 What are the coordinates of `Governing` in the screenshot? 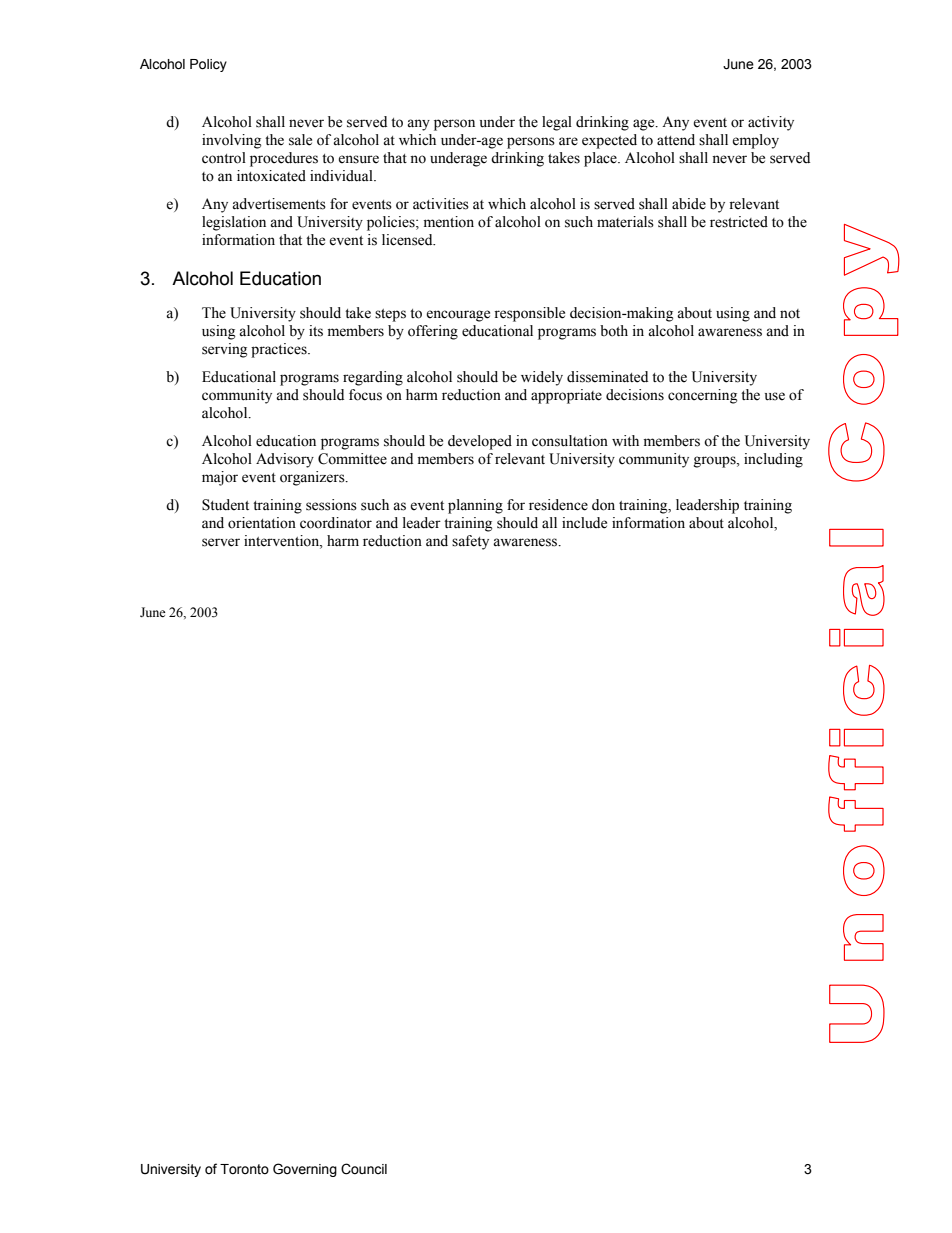 It's located at (305, 1170).
